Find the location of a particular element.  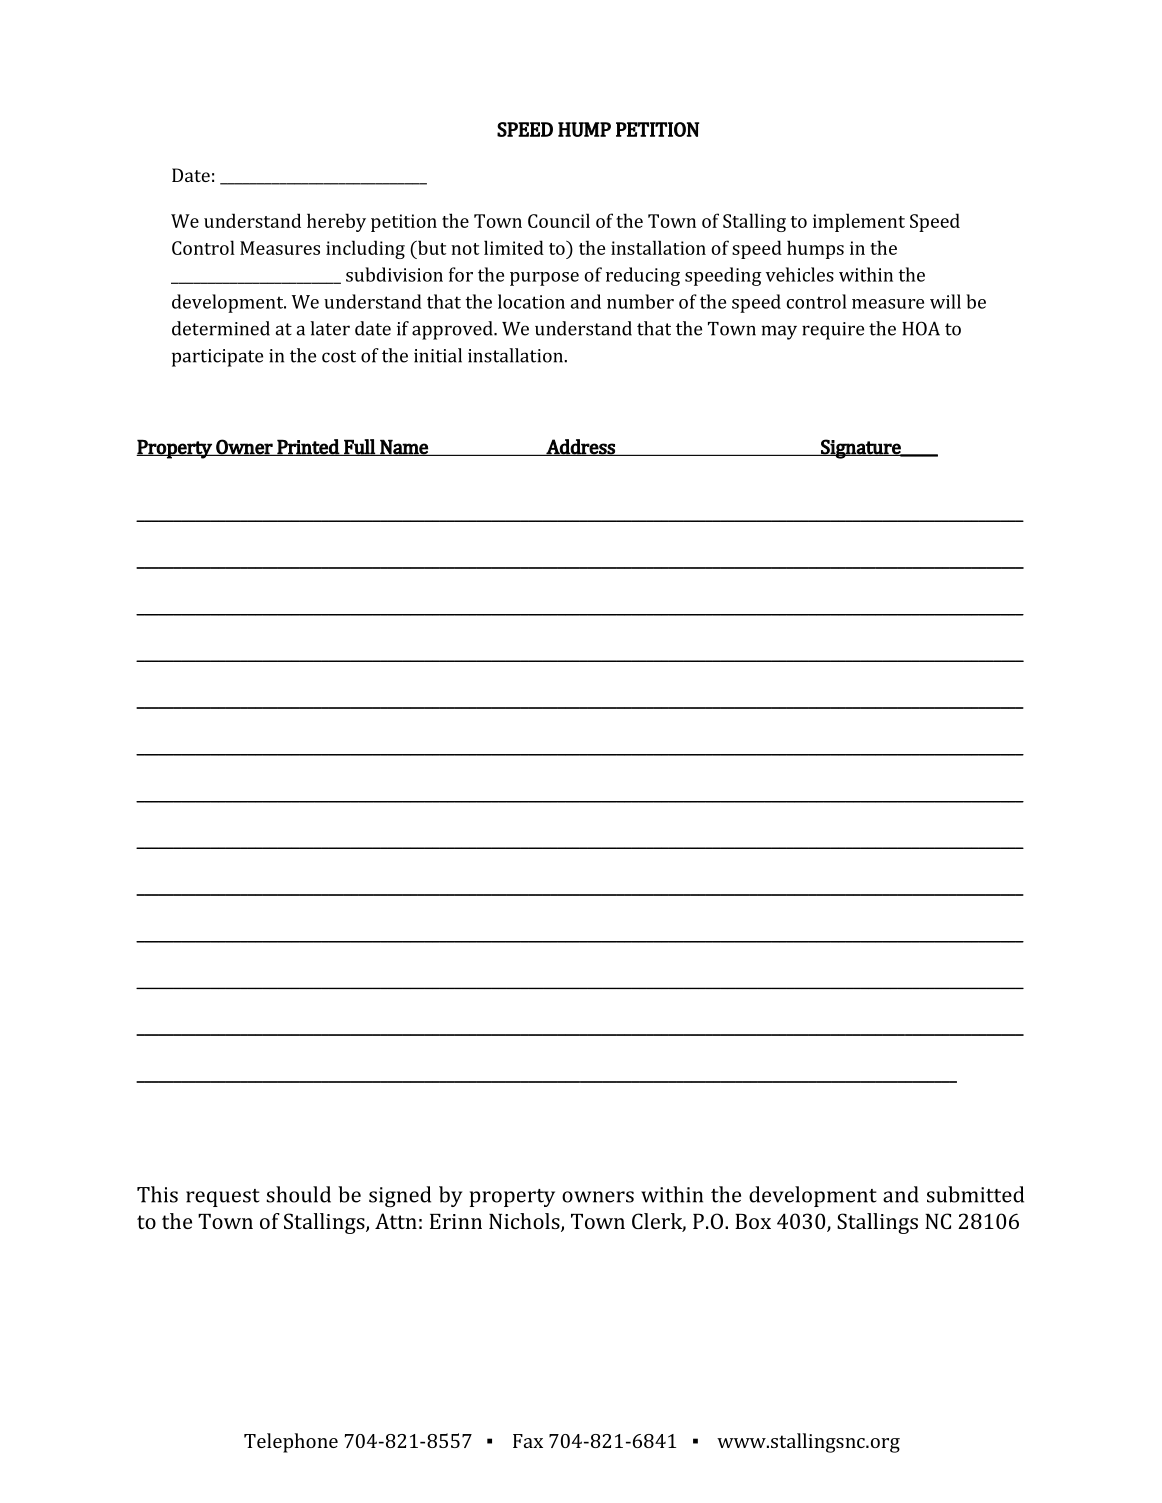

Box is located at coordinates (753, 1221).
